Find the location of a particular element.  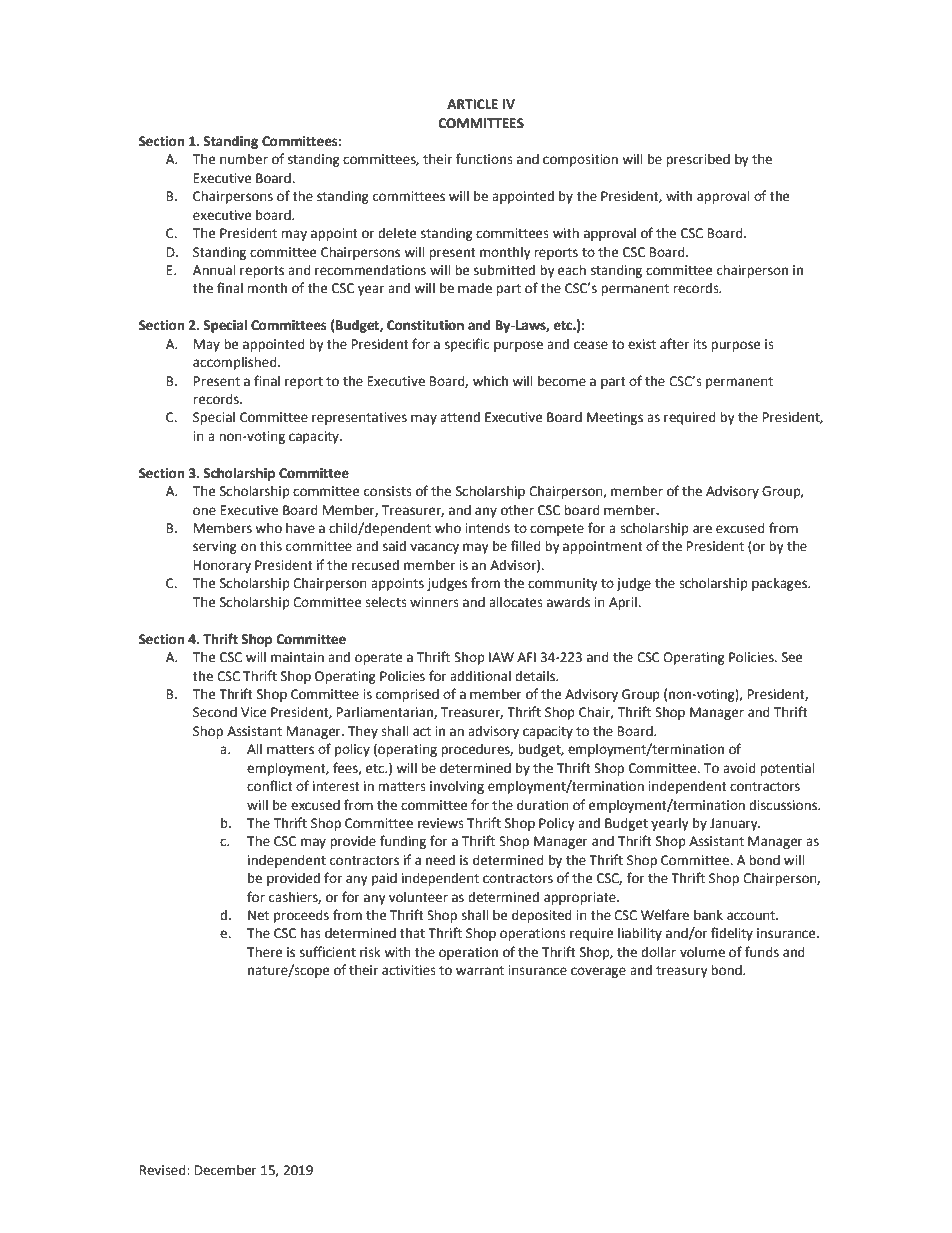

accomplished is located at coordinates (236, 363).
